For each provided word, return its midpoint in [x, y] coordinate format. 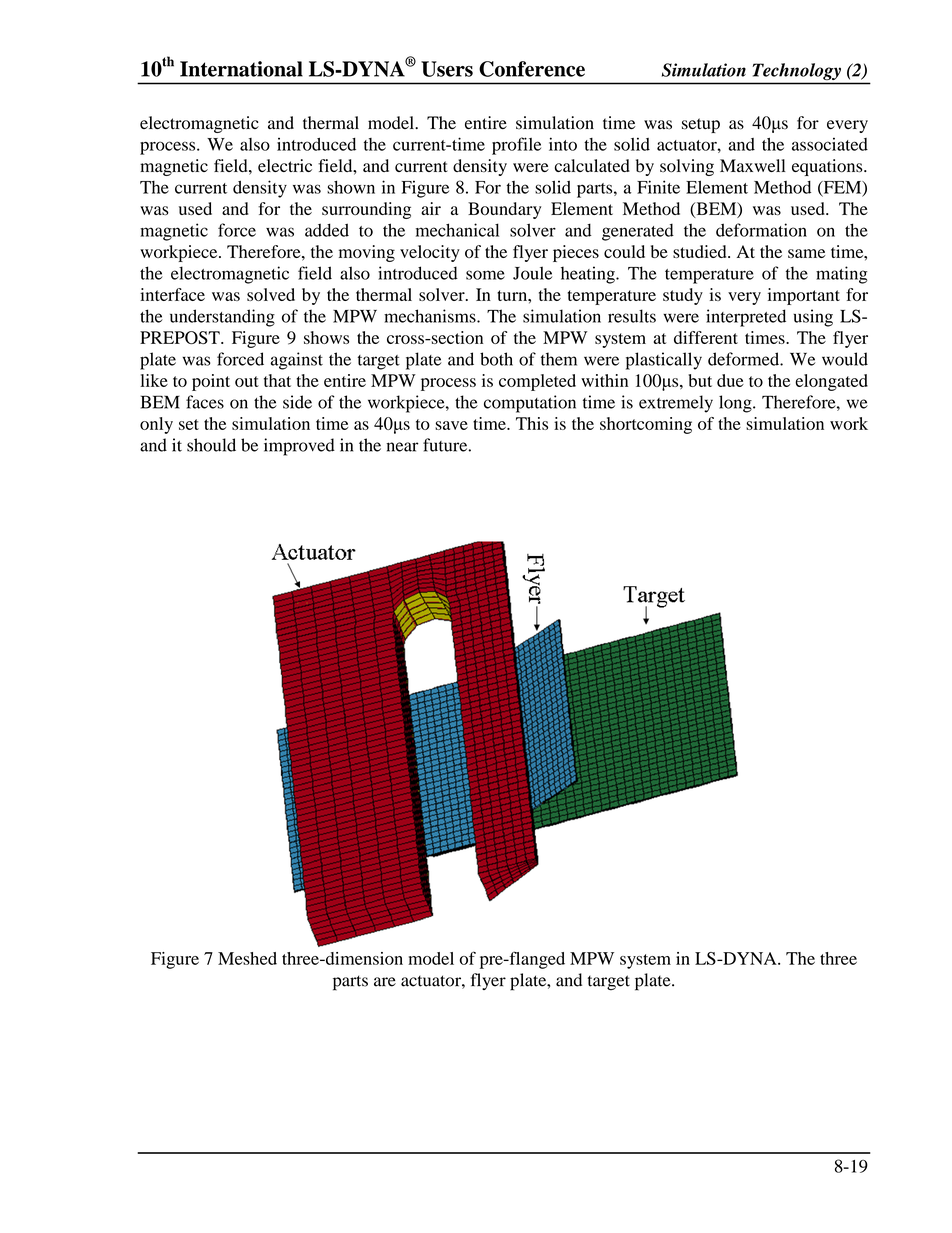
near [402, 447]
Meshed [247, 958]
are [385, 982]
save [451, 425]
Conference [532, 69]
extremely [676, 404]
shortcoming [646, 425]
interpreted [746, 318]
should [211, 445]
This [532, 423]
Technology [797, 71]
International [241, 69]
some [485, 275]
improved [299, 447]
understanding [222, 318]
